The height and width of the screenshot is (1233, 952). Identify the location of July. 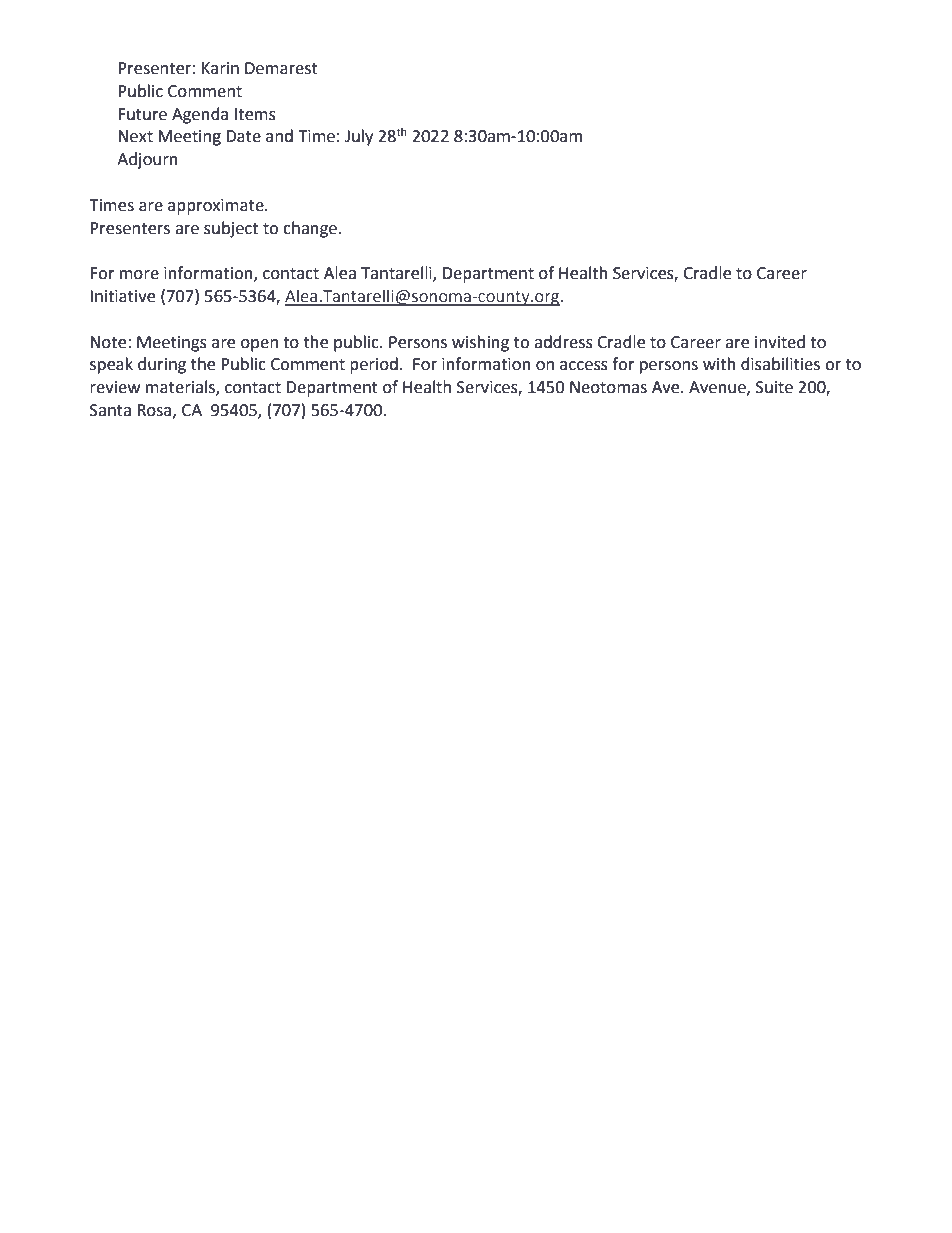
(359, 137).
